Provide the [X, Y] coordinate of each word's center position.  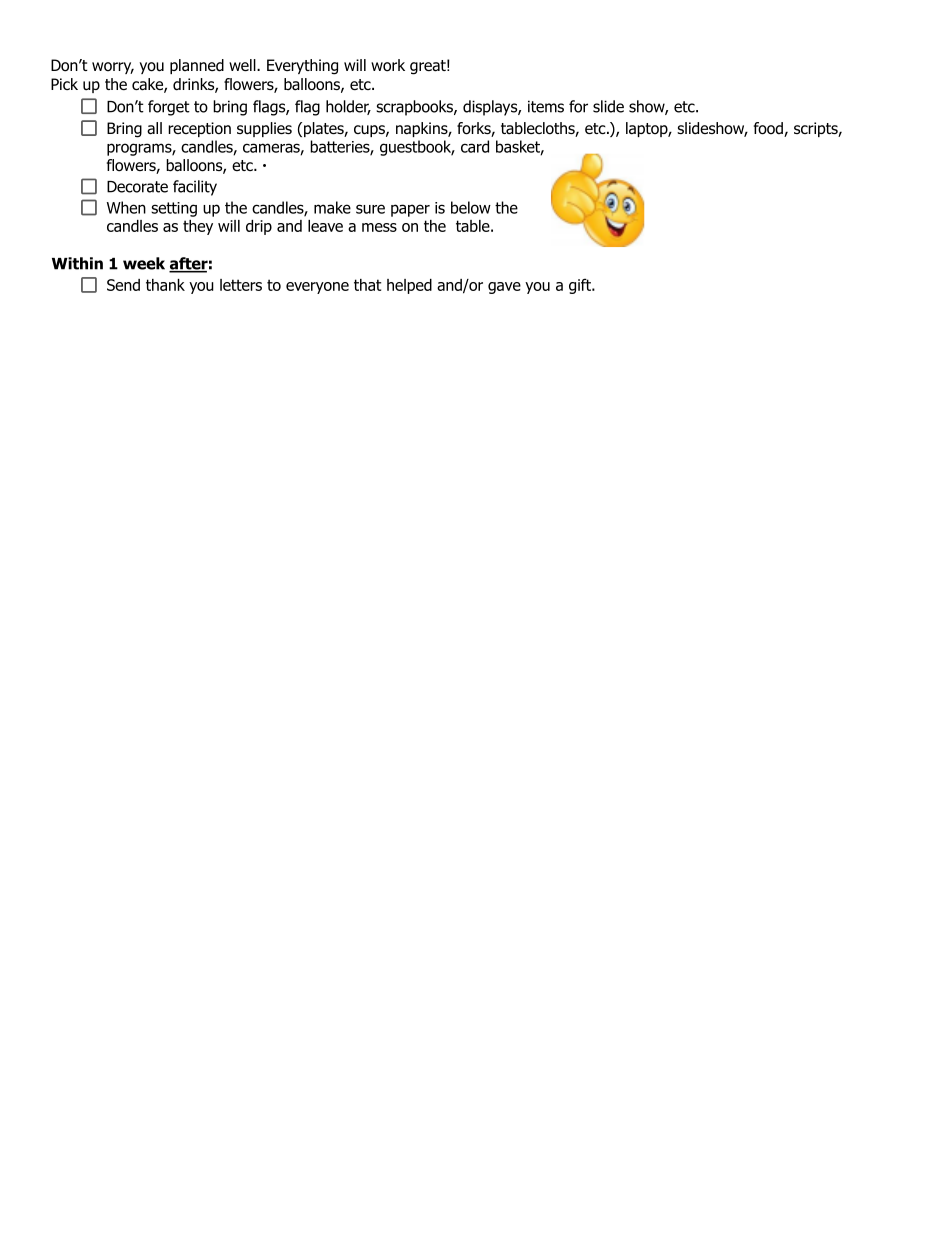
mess [379, 227]
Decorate [137, 187]
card [475, 146]
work [388, 65]
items [546, 106]
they [198, 227]
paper [410, 210]
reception [199, 129]
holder [348, 107]
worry [113, 68]
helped [409, 286]
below [471, 207]
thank [165, 285]
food [769, 129]
